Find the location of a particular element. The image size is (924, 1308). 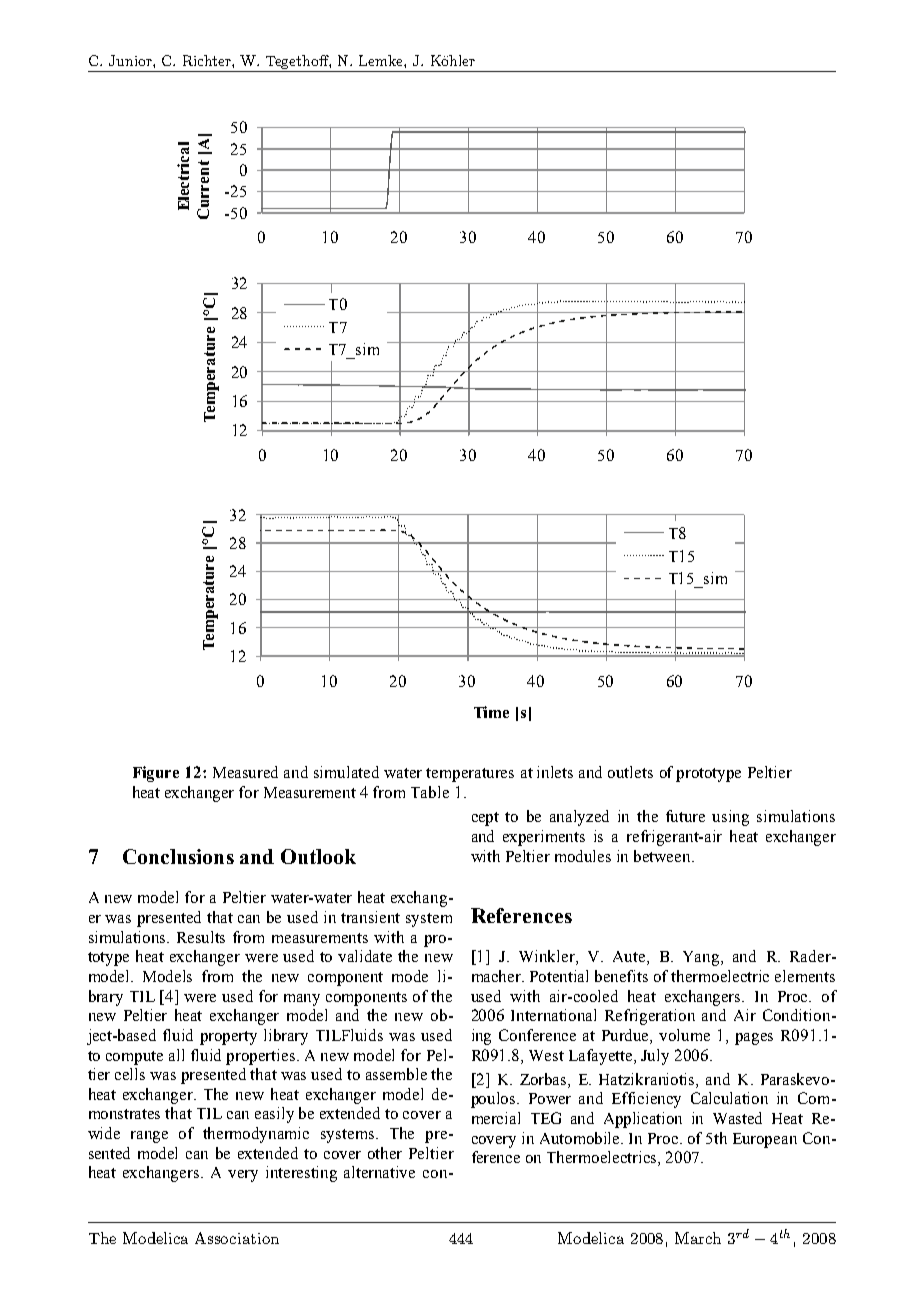

Figure is located at coordinates (156, 774).
